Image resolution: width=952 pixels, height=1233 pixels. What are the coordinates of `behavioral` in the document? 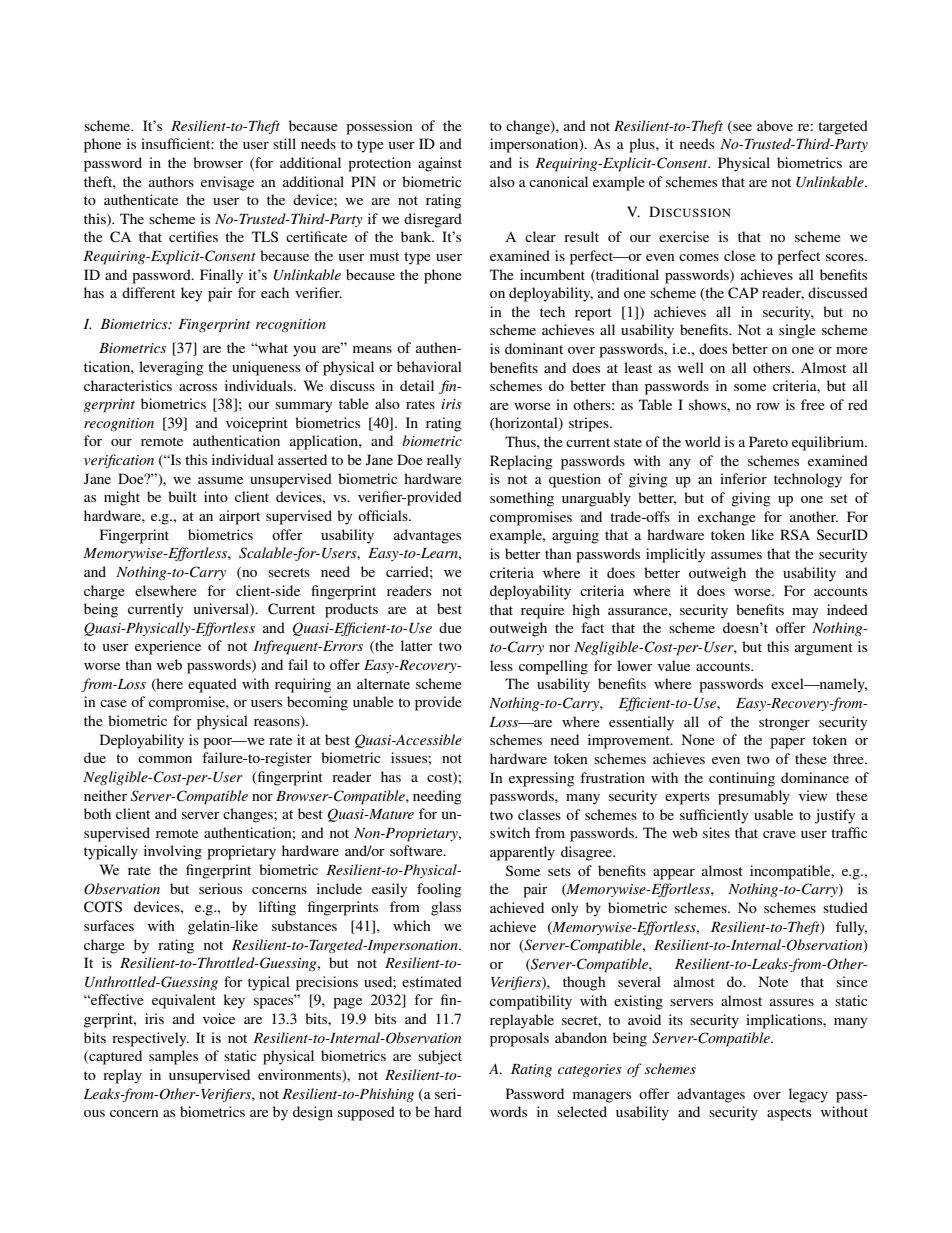 It's located at (429, 366).
